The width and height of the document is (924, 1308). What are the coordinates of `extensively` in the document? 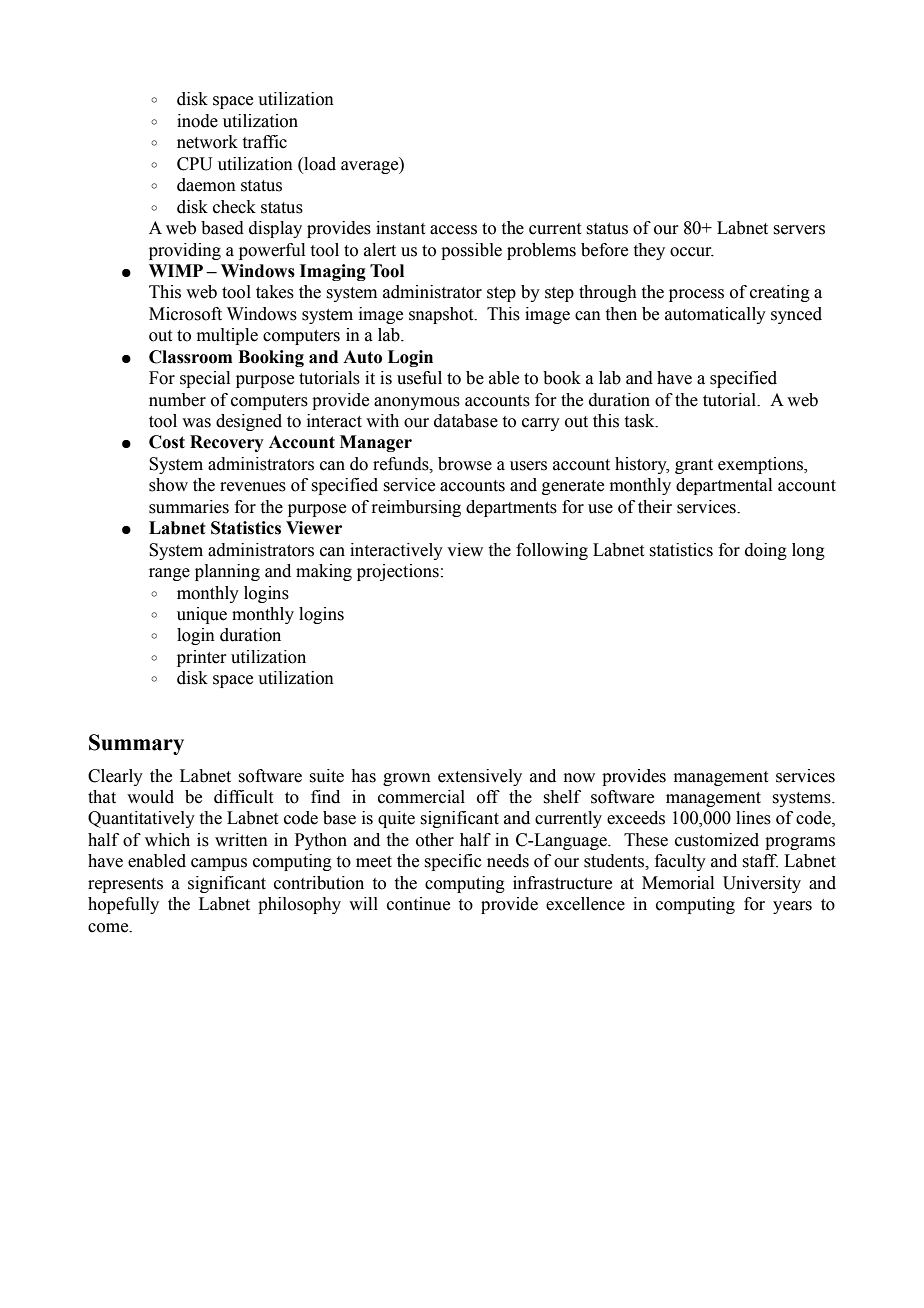 It's located at (480, 777).
